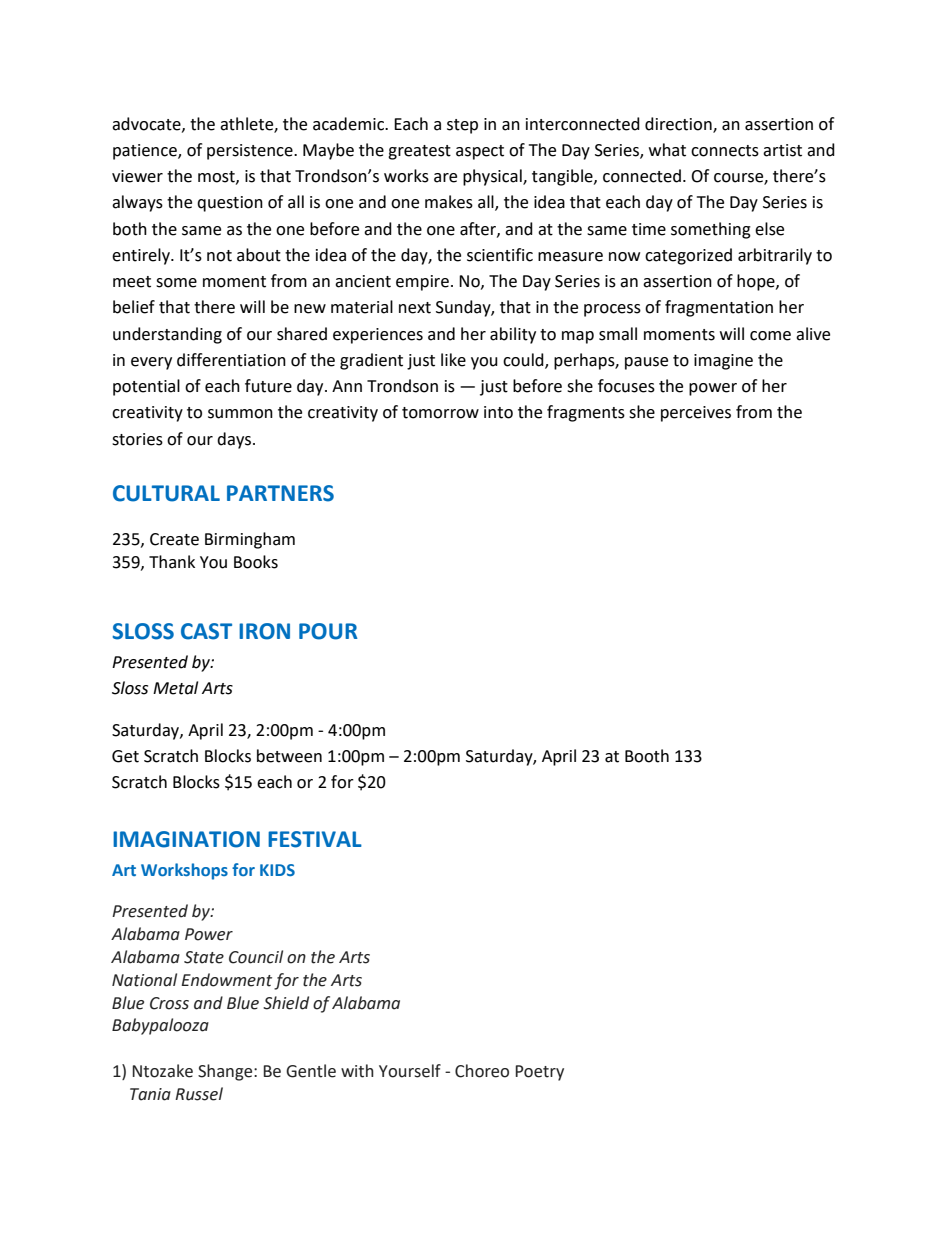 The image size is (952, 1233). I want to click on tomorrow, so click(440, 413).
